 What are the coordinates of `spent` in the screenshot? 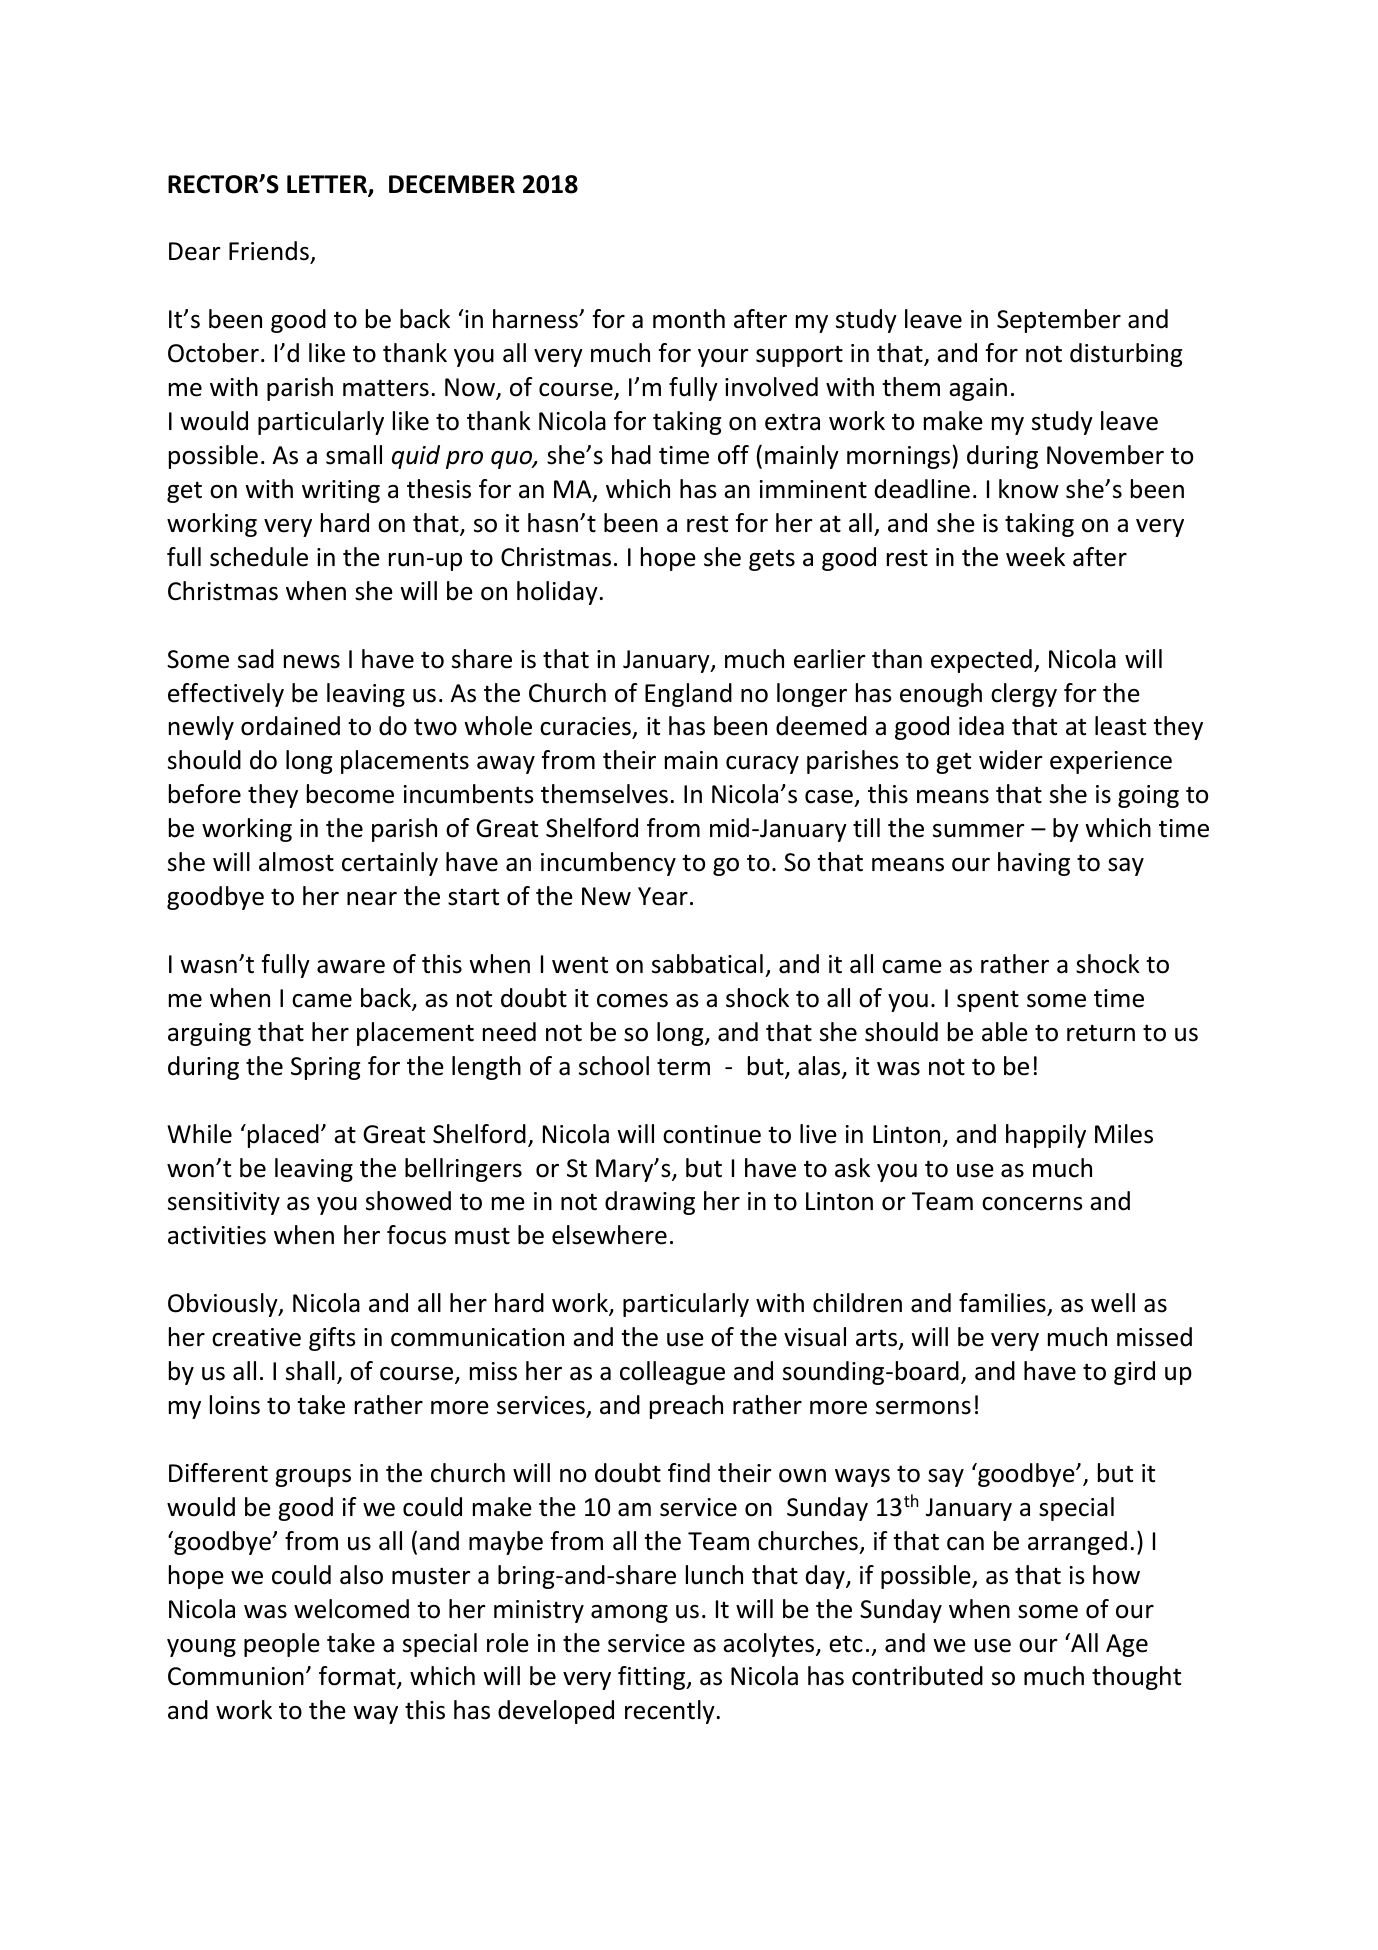 It's located at (988, 1001).
